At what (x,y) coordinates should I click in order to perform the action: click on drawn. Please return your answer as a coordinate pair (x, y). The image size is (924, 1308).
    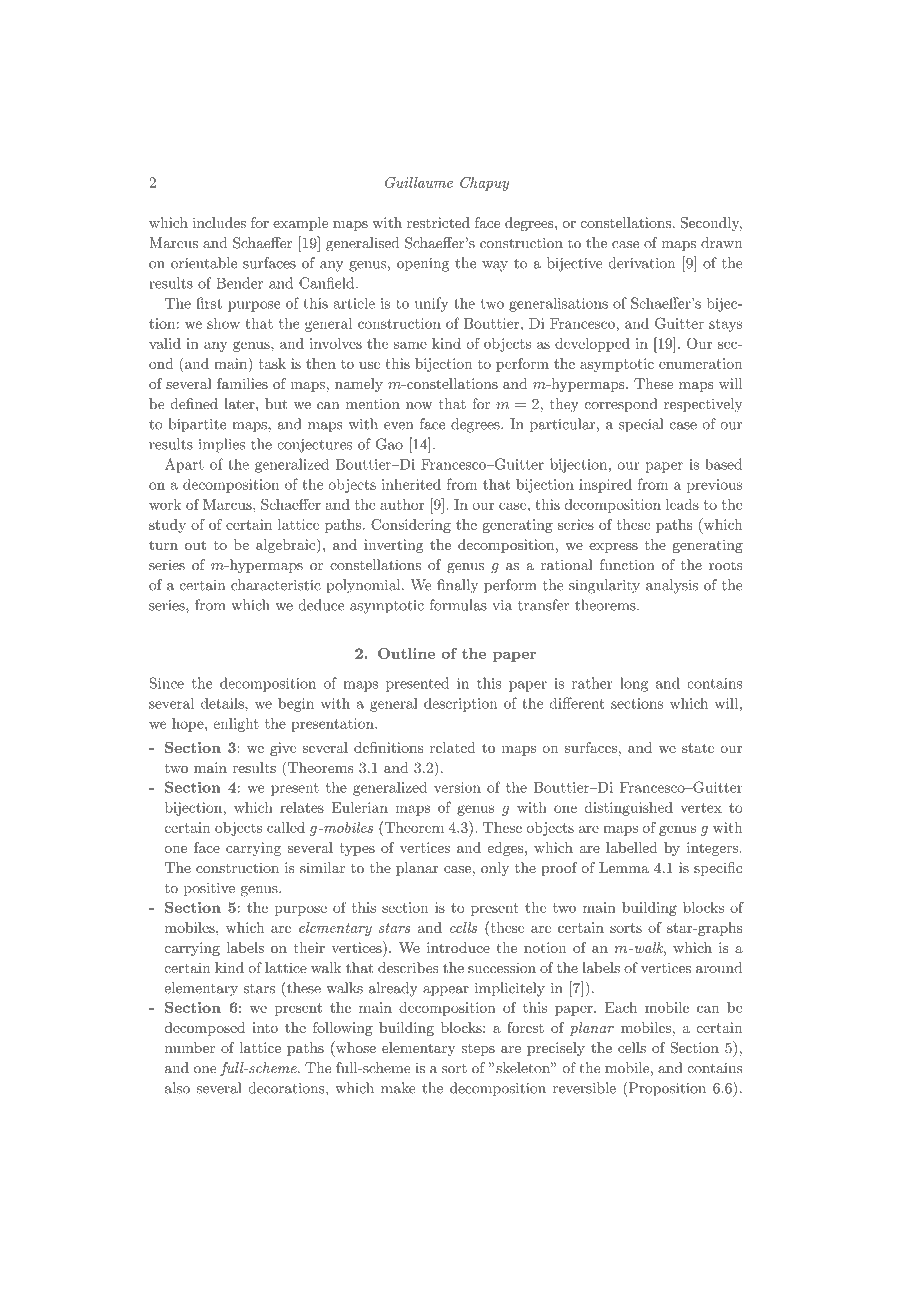
    Looking at the image, I should click on (721, 243).
